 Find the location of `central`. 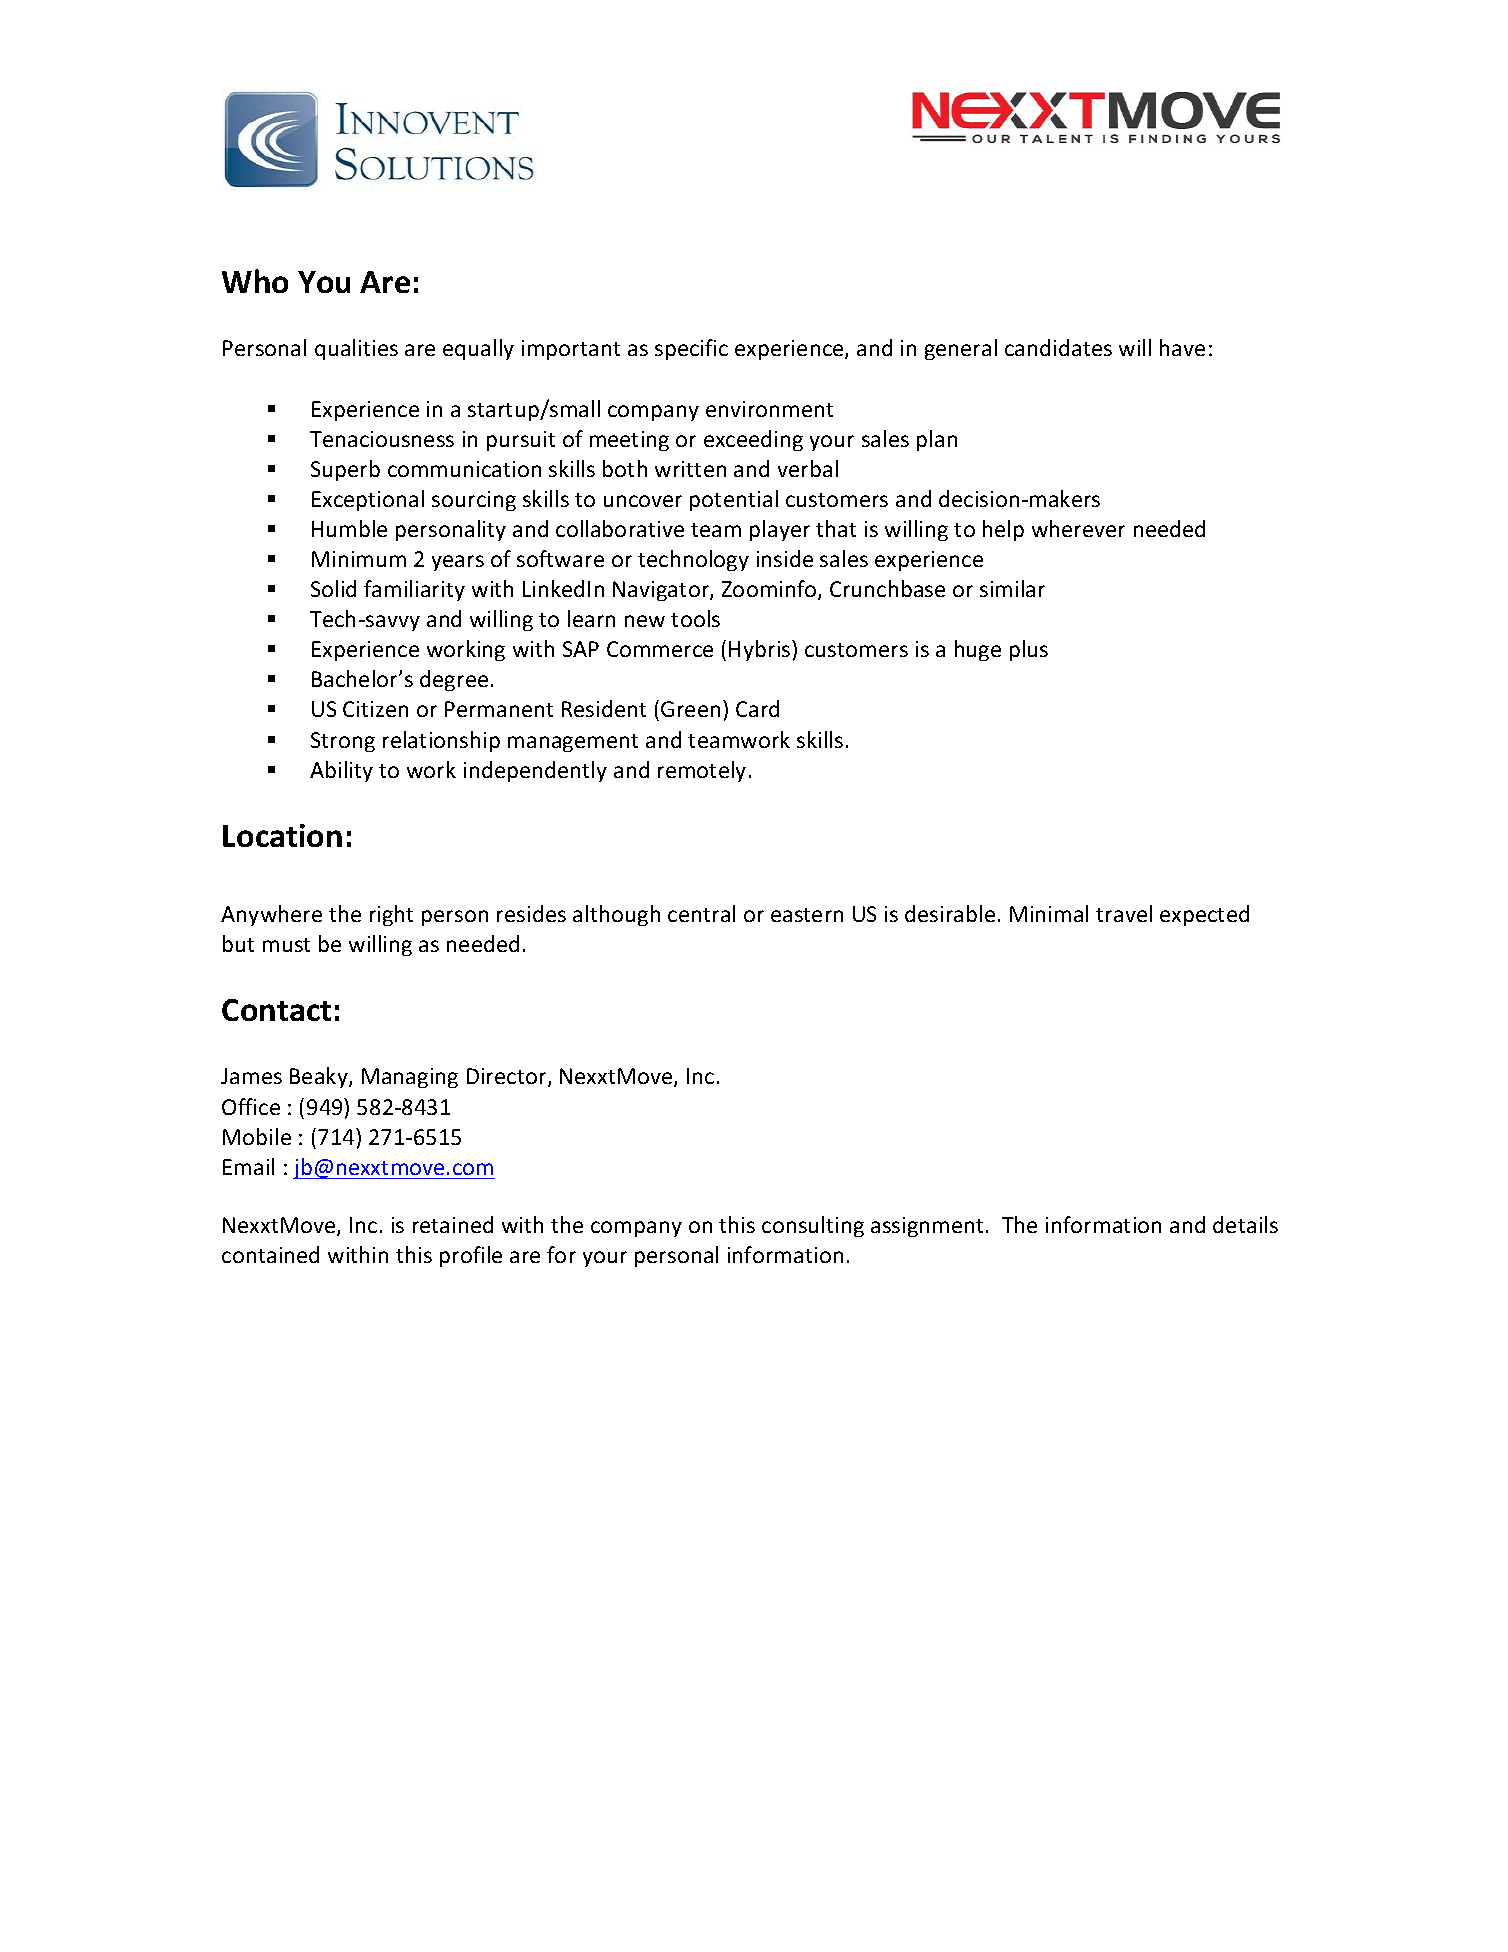

central is located at coordinates (701, 913).
